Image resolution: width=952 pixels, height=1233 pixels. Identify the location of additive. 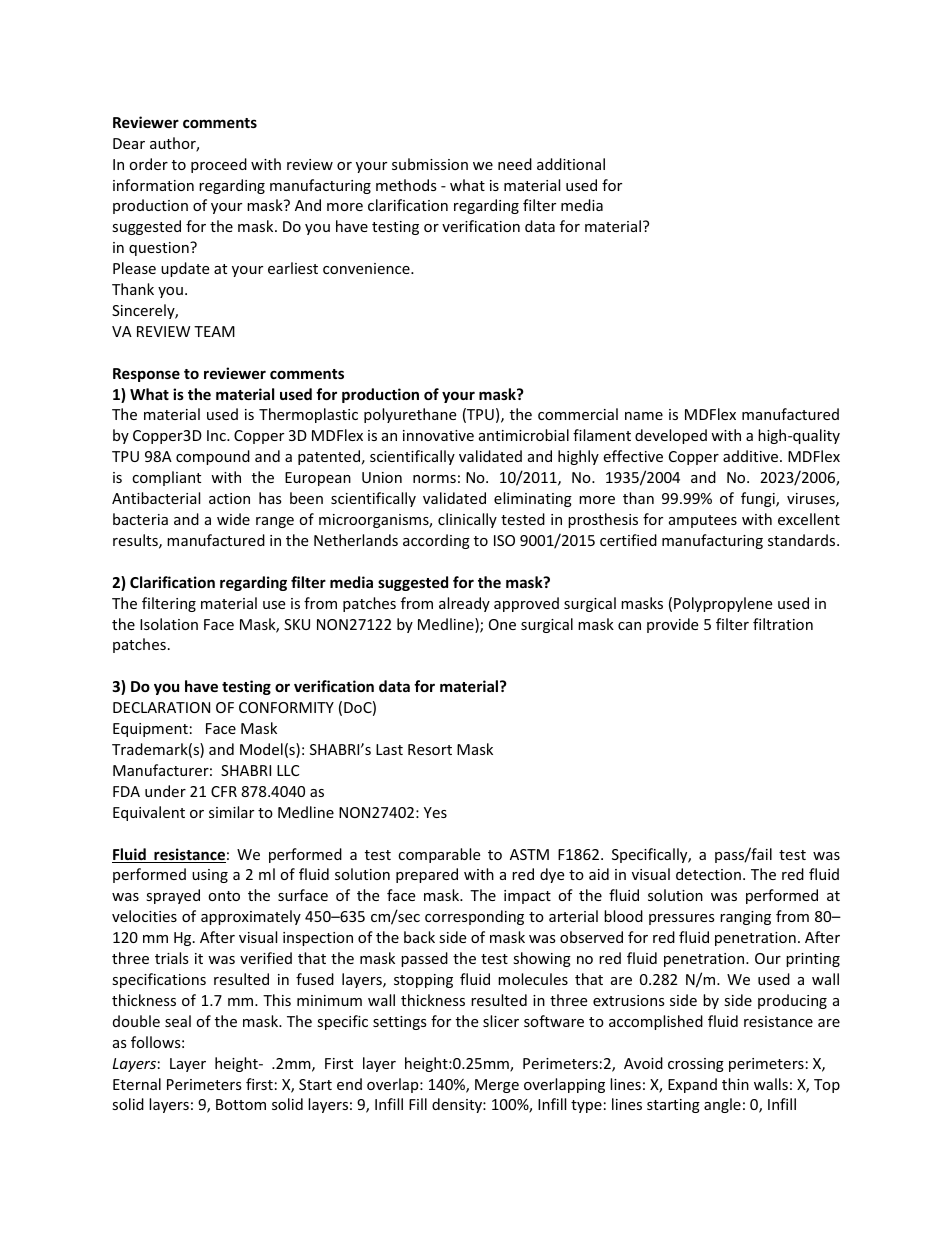
(752, 456).
